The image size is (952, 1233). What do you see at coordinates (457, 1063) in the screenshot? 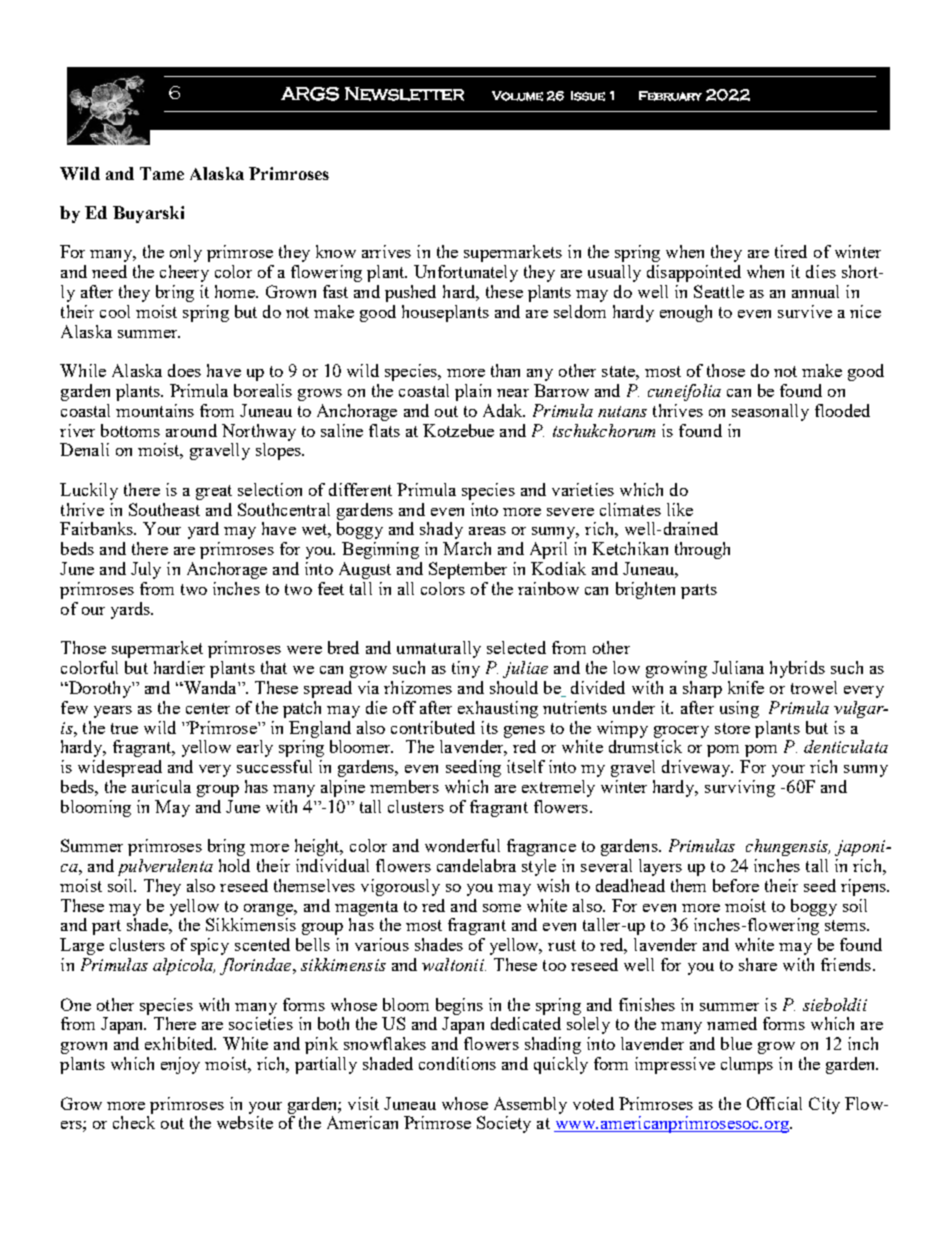
I see `conditions` at bounding box center [457, 1063].
